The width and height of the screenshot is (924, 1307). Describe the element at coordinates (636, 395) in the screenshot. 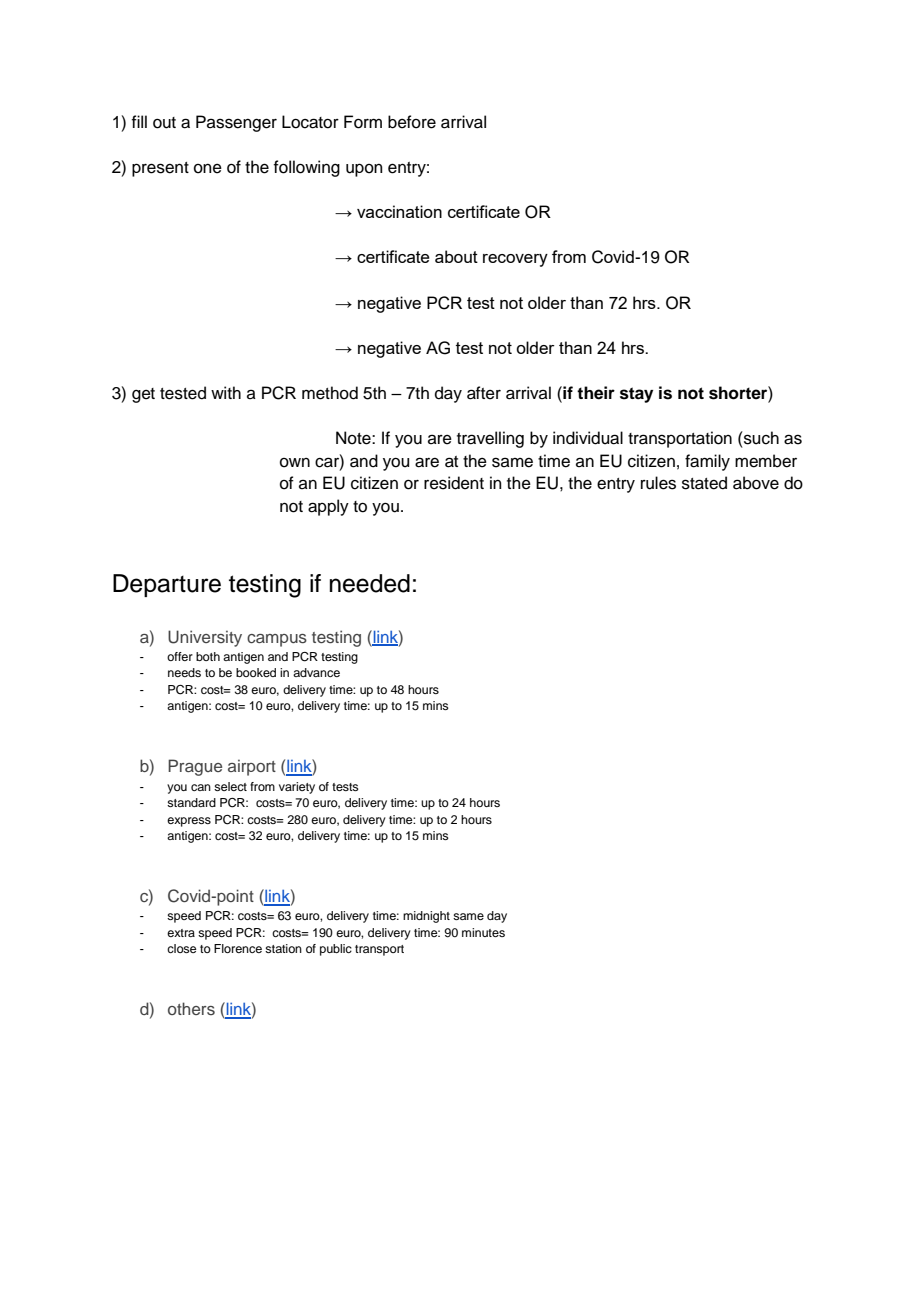

I see `stay` at that location.
